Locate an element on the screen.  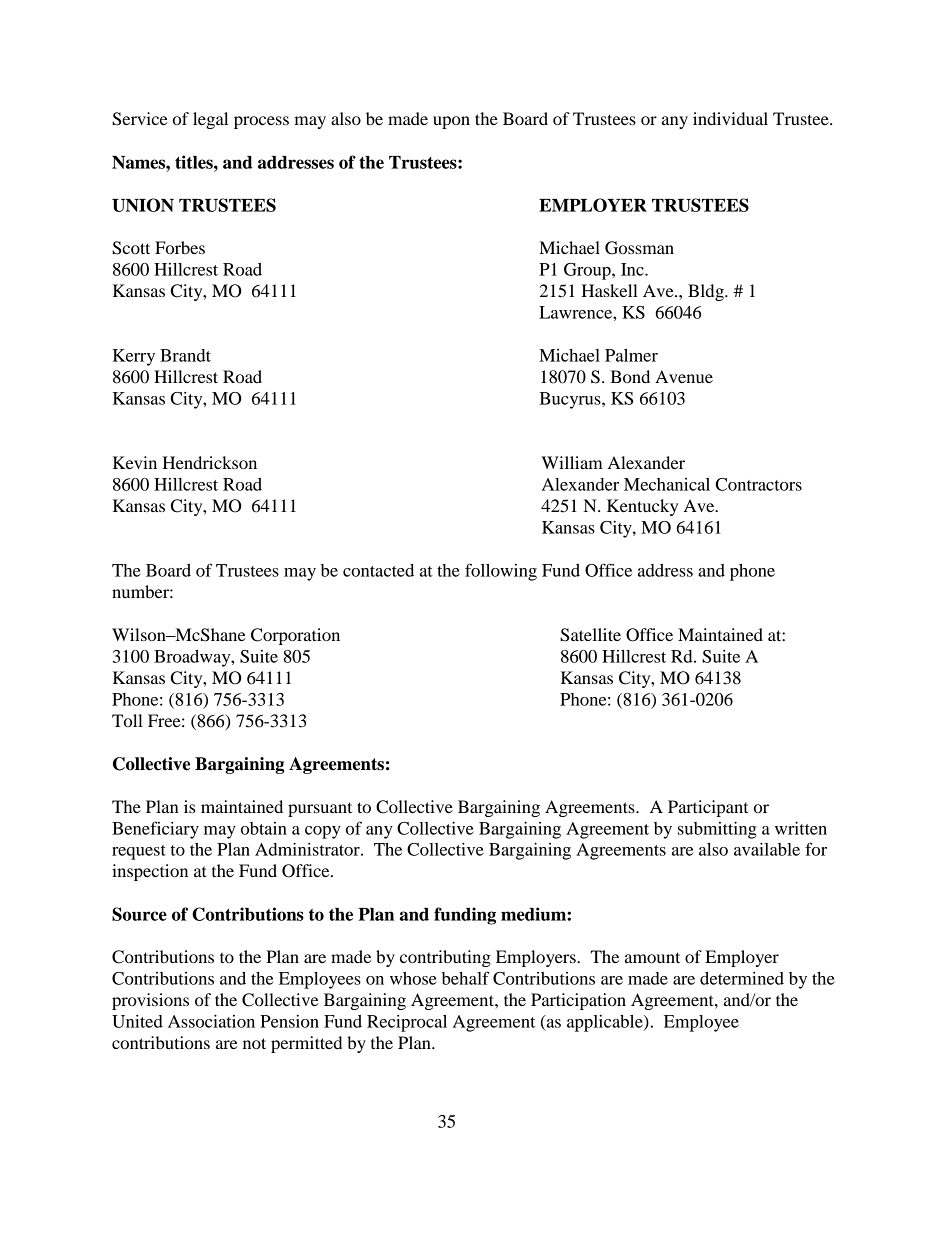
Beneficiary is located at coordinates (155, 830).
